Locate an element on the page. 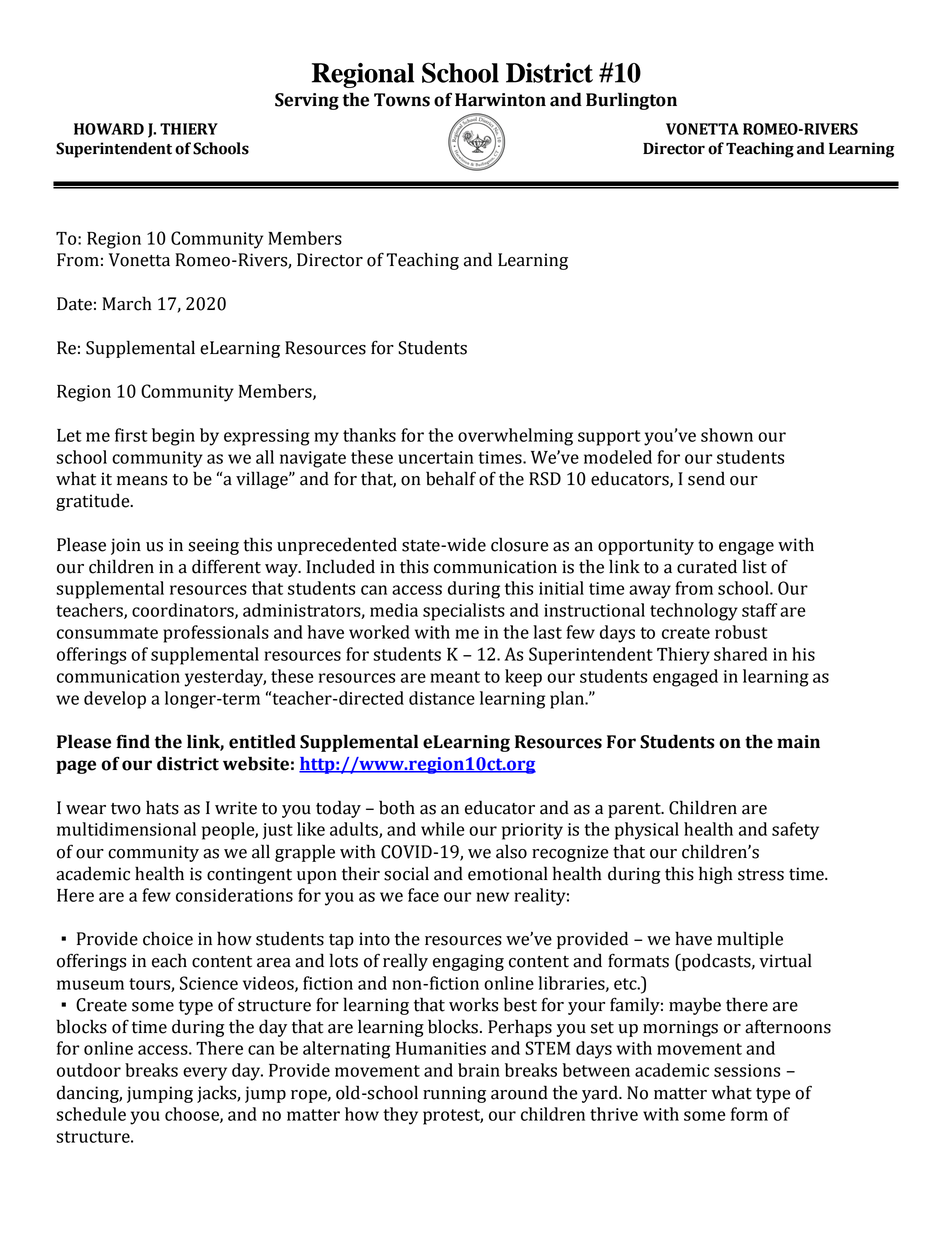 Image resolution: width=952 pixels, height=1233 pixels. Burlington is located at coordinates (631, 101).
